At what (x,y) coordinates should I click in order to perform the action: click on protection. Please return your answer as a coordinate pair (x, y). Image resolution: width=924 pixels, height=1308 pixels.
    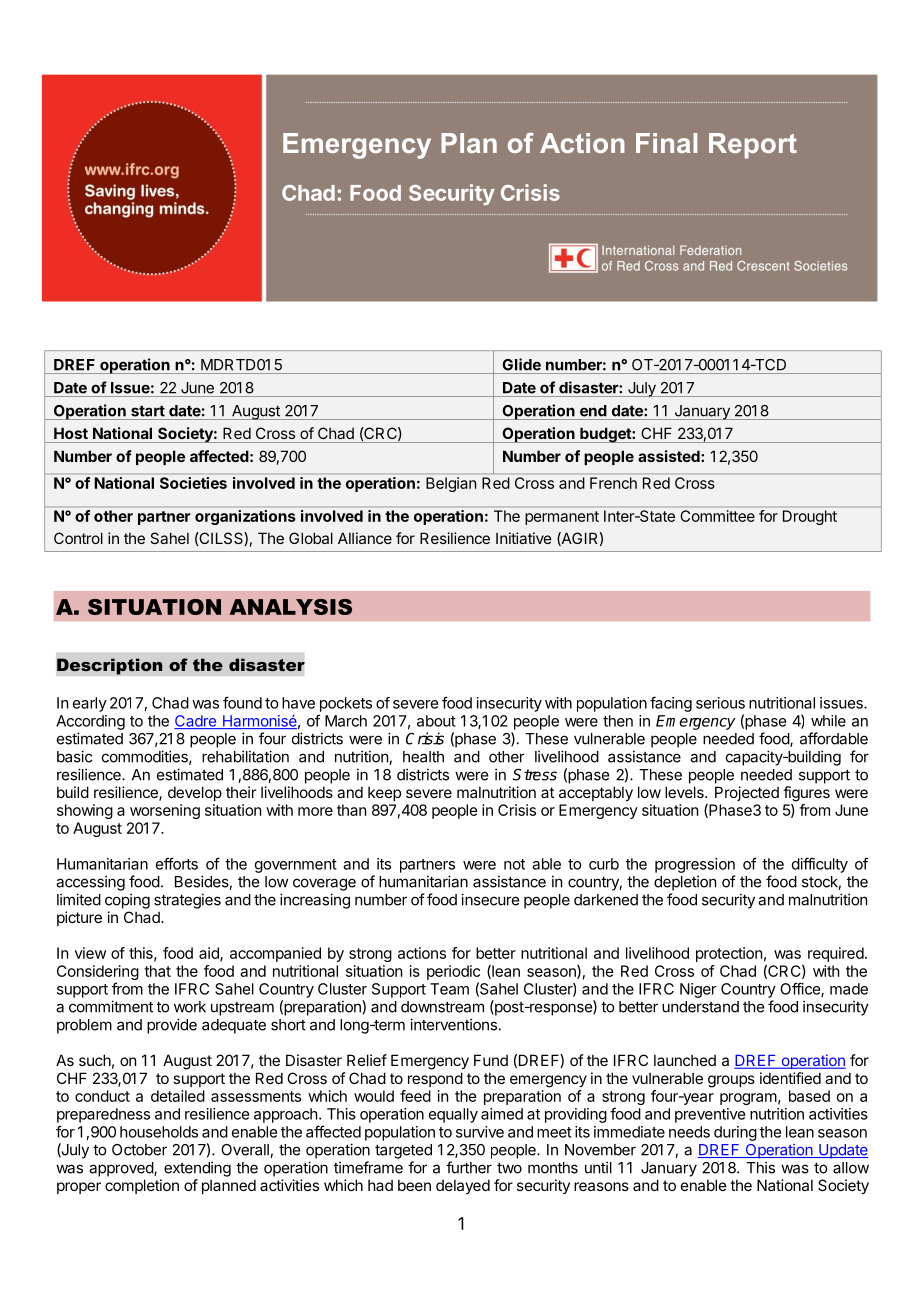
    Looking at the image, I should click on (729, 954).
